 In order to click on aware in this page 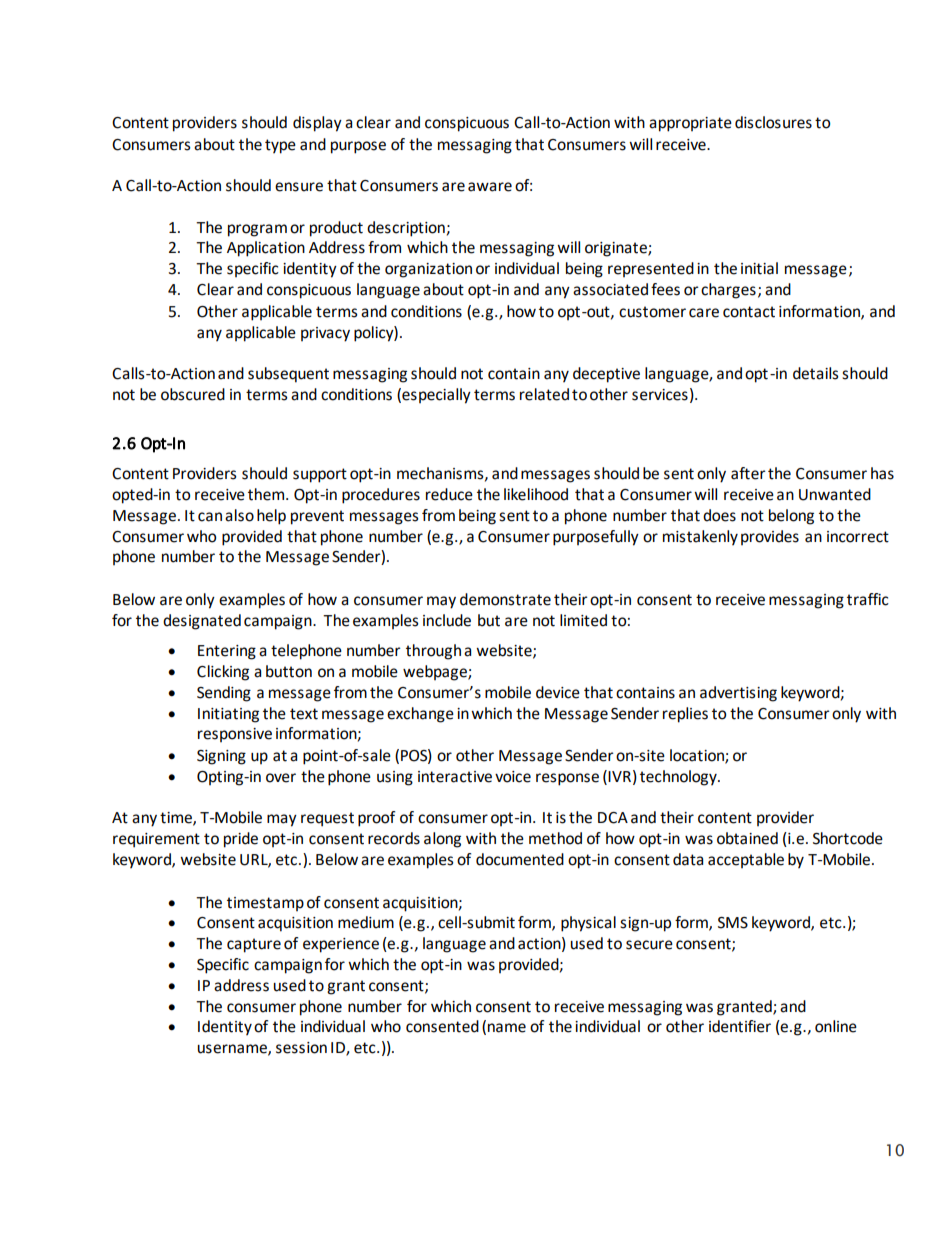, I will do `click(490, 187)`.
